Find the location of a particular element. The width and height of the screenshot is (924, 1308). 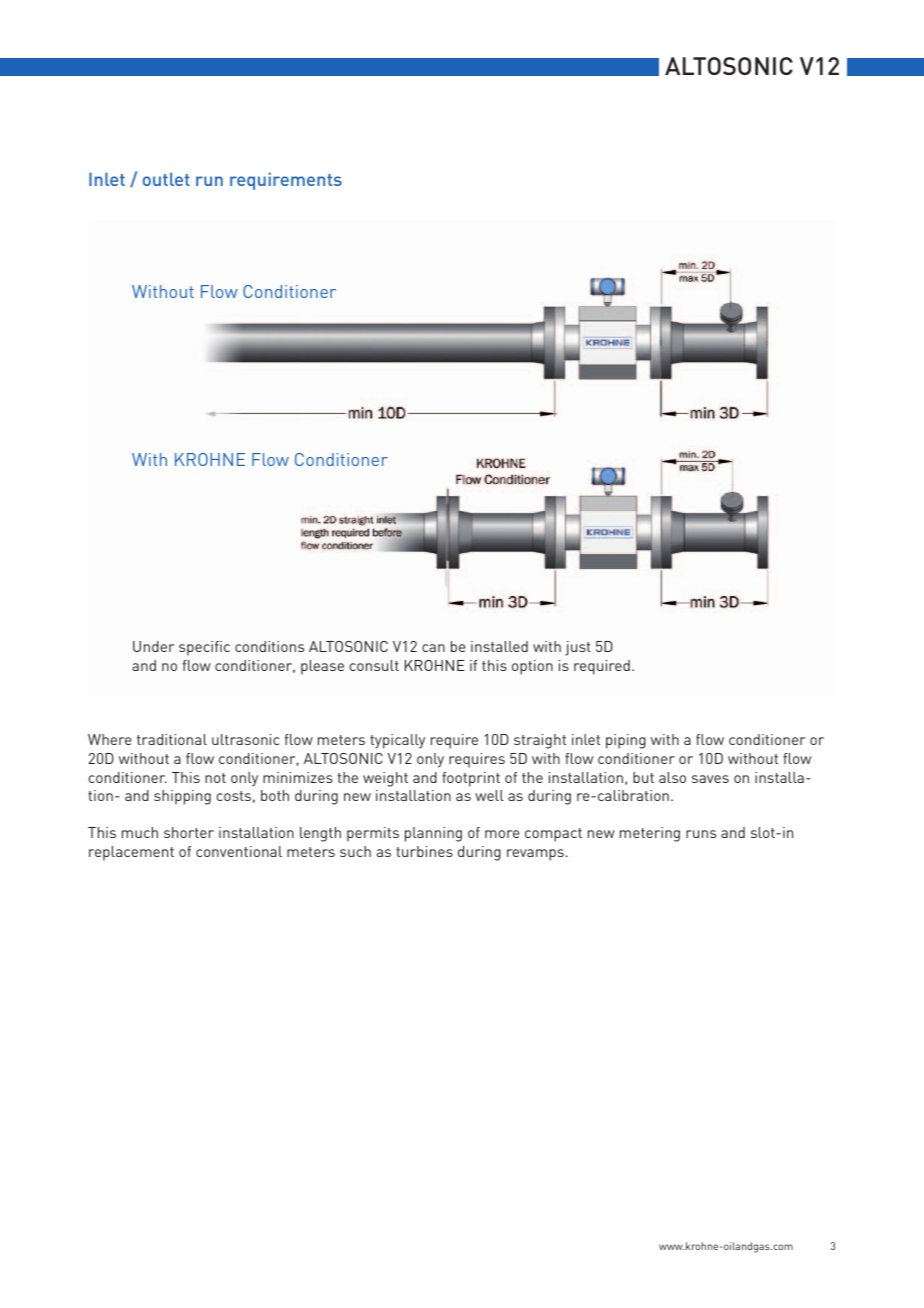

Under is located at coordinates (153, 646).
